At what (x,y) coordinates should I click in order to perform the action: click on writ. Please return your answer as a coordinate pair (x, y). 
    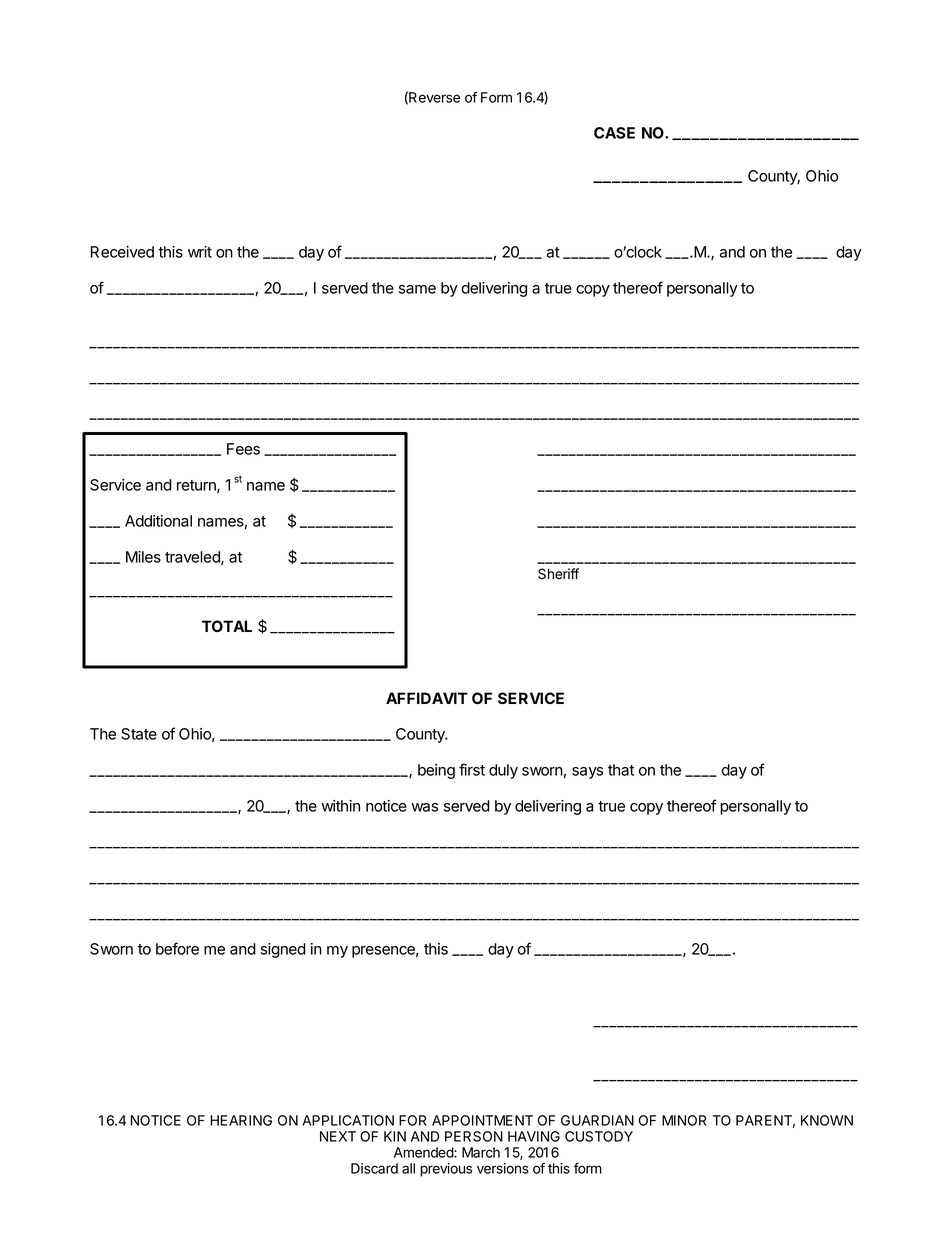
    Looking at the image, I should click on (200, 252).
